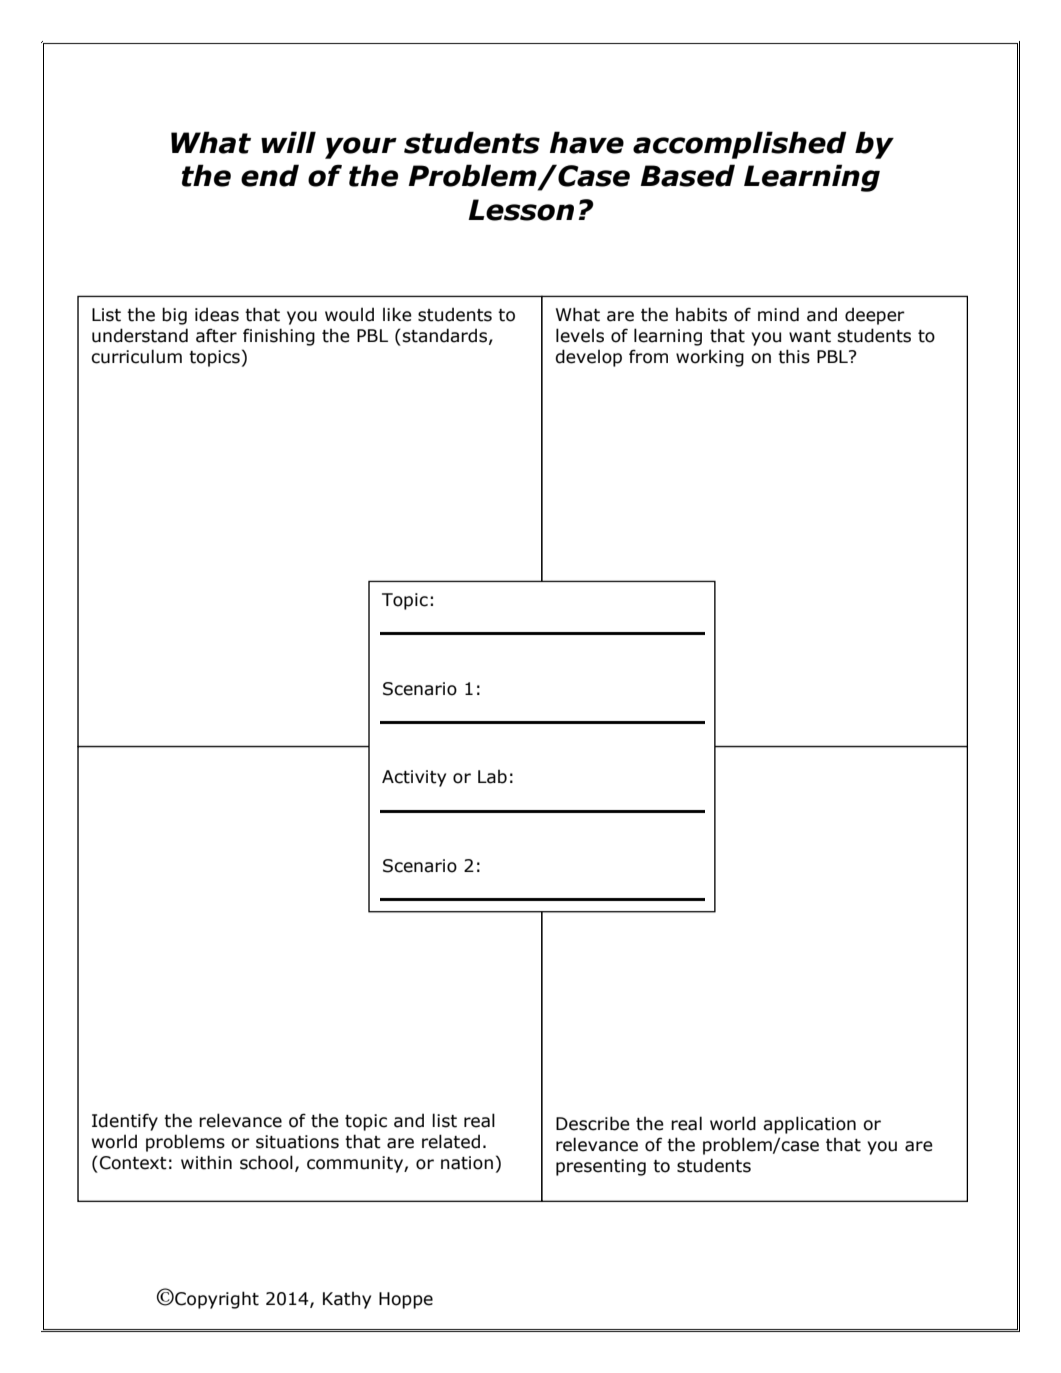 Image resolution: width=1061 pixels, height=1373 pixels. I want to click on Activity, so click(414, 778).
